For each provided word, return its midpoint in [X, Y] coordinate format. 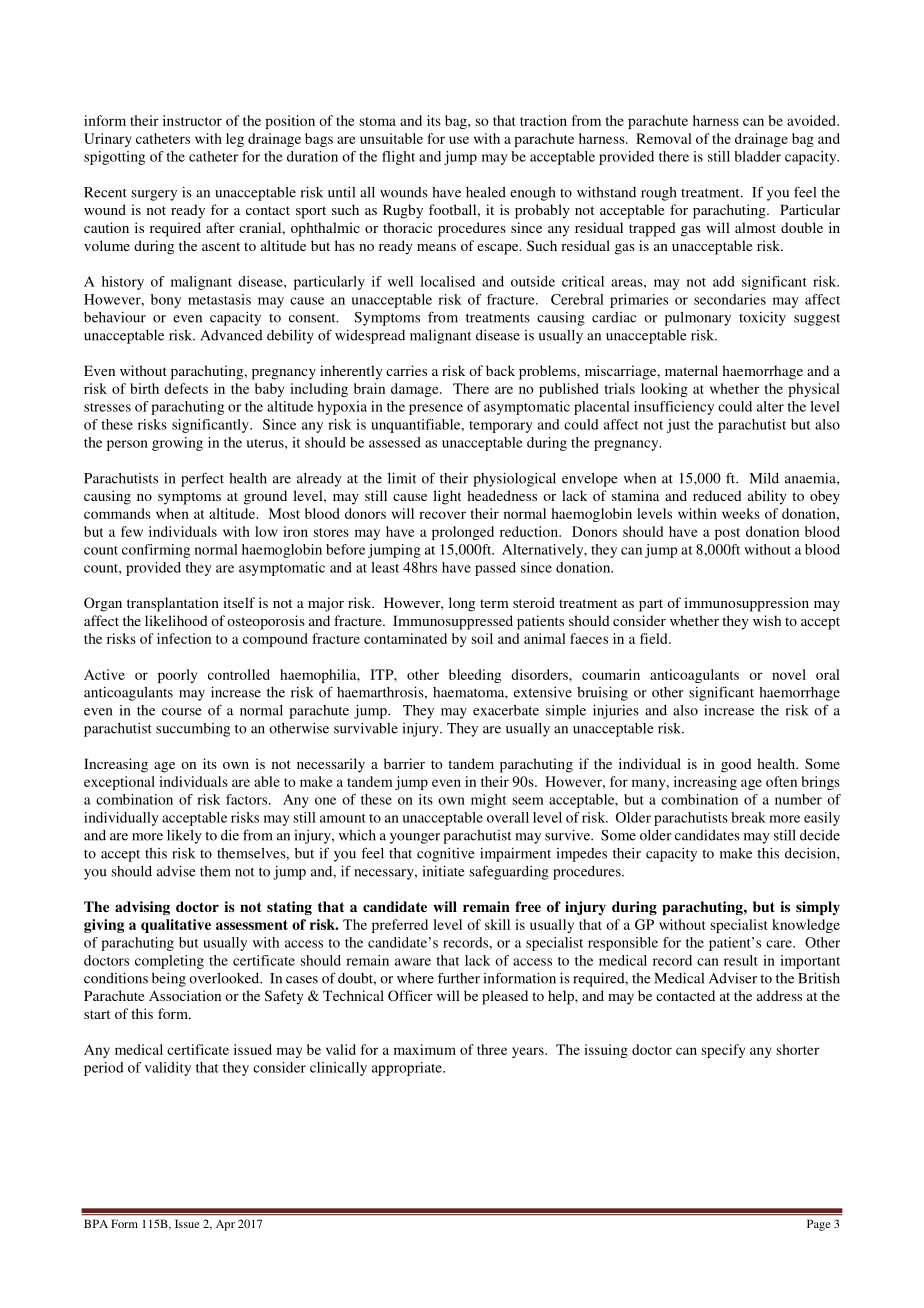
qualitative [176, 926]
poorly [177, 676]
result [741, 960]
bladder [757, 156]
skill [497, 924]
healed [486, 192]
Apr [225, 1225]
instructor [192, 120]
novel [789, 674]
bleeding [475, 676]
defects [186, 388]
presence [436, 409]
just [678, 426]
